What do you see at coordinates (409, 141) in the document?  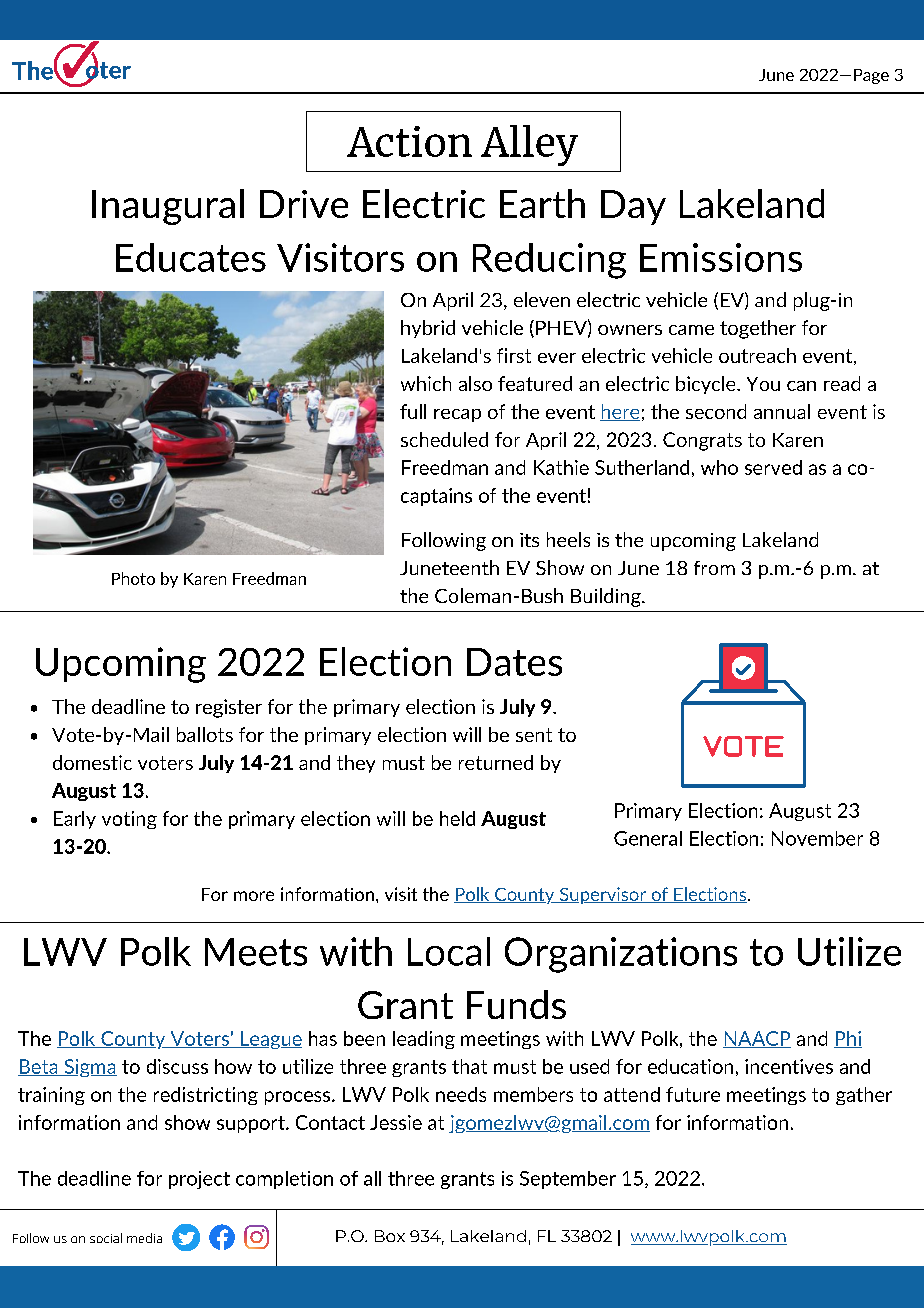 I see `Action` at bounding box center [409, 141].
